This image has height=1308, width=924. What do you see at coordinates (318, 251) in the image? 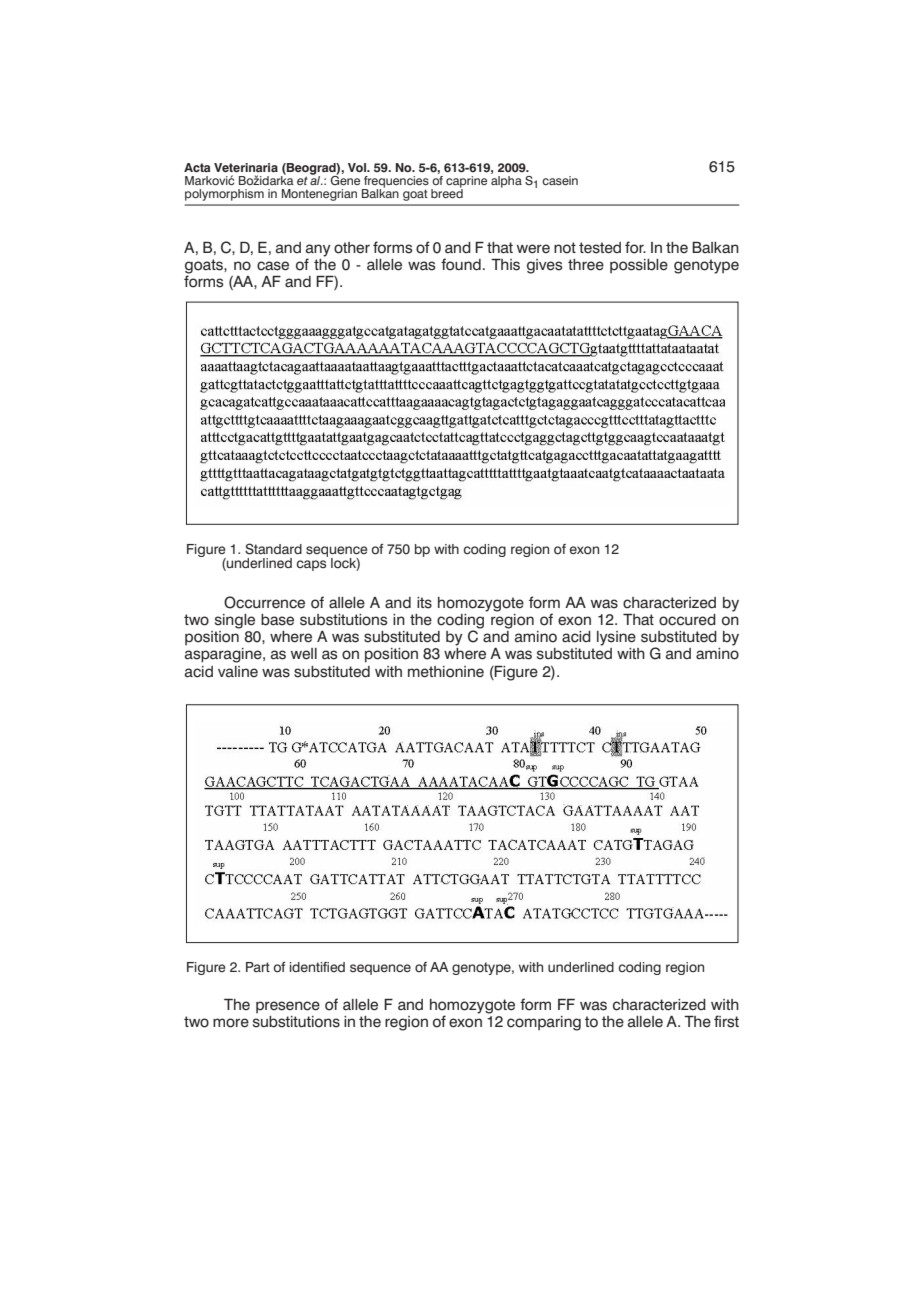
I see `any` at bounding box center [318, 251].
